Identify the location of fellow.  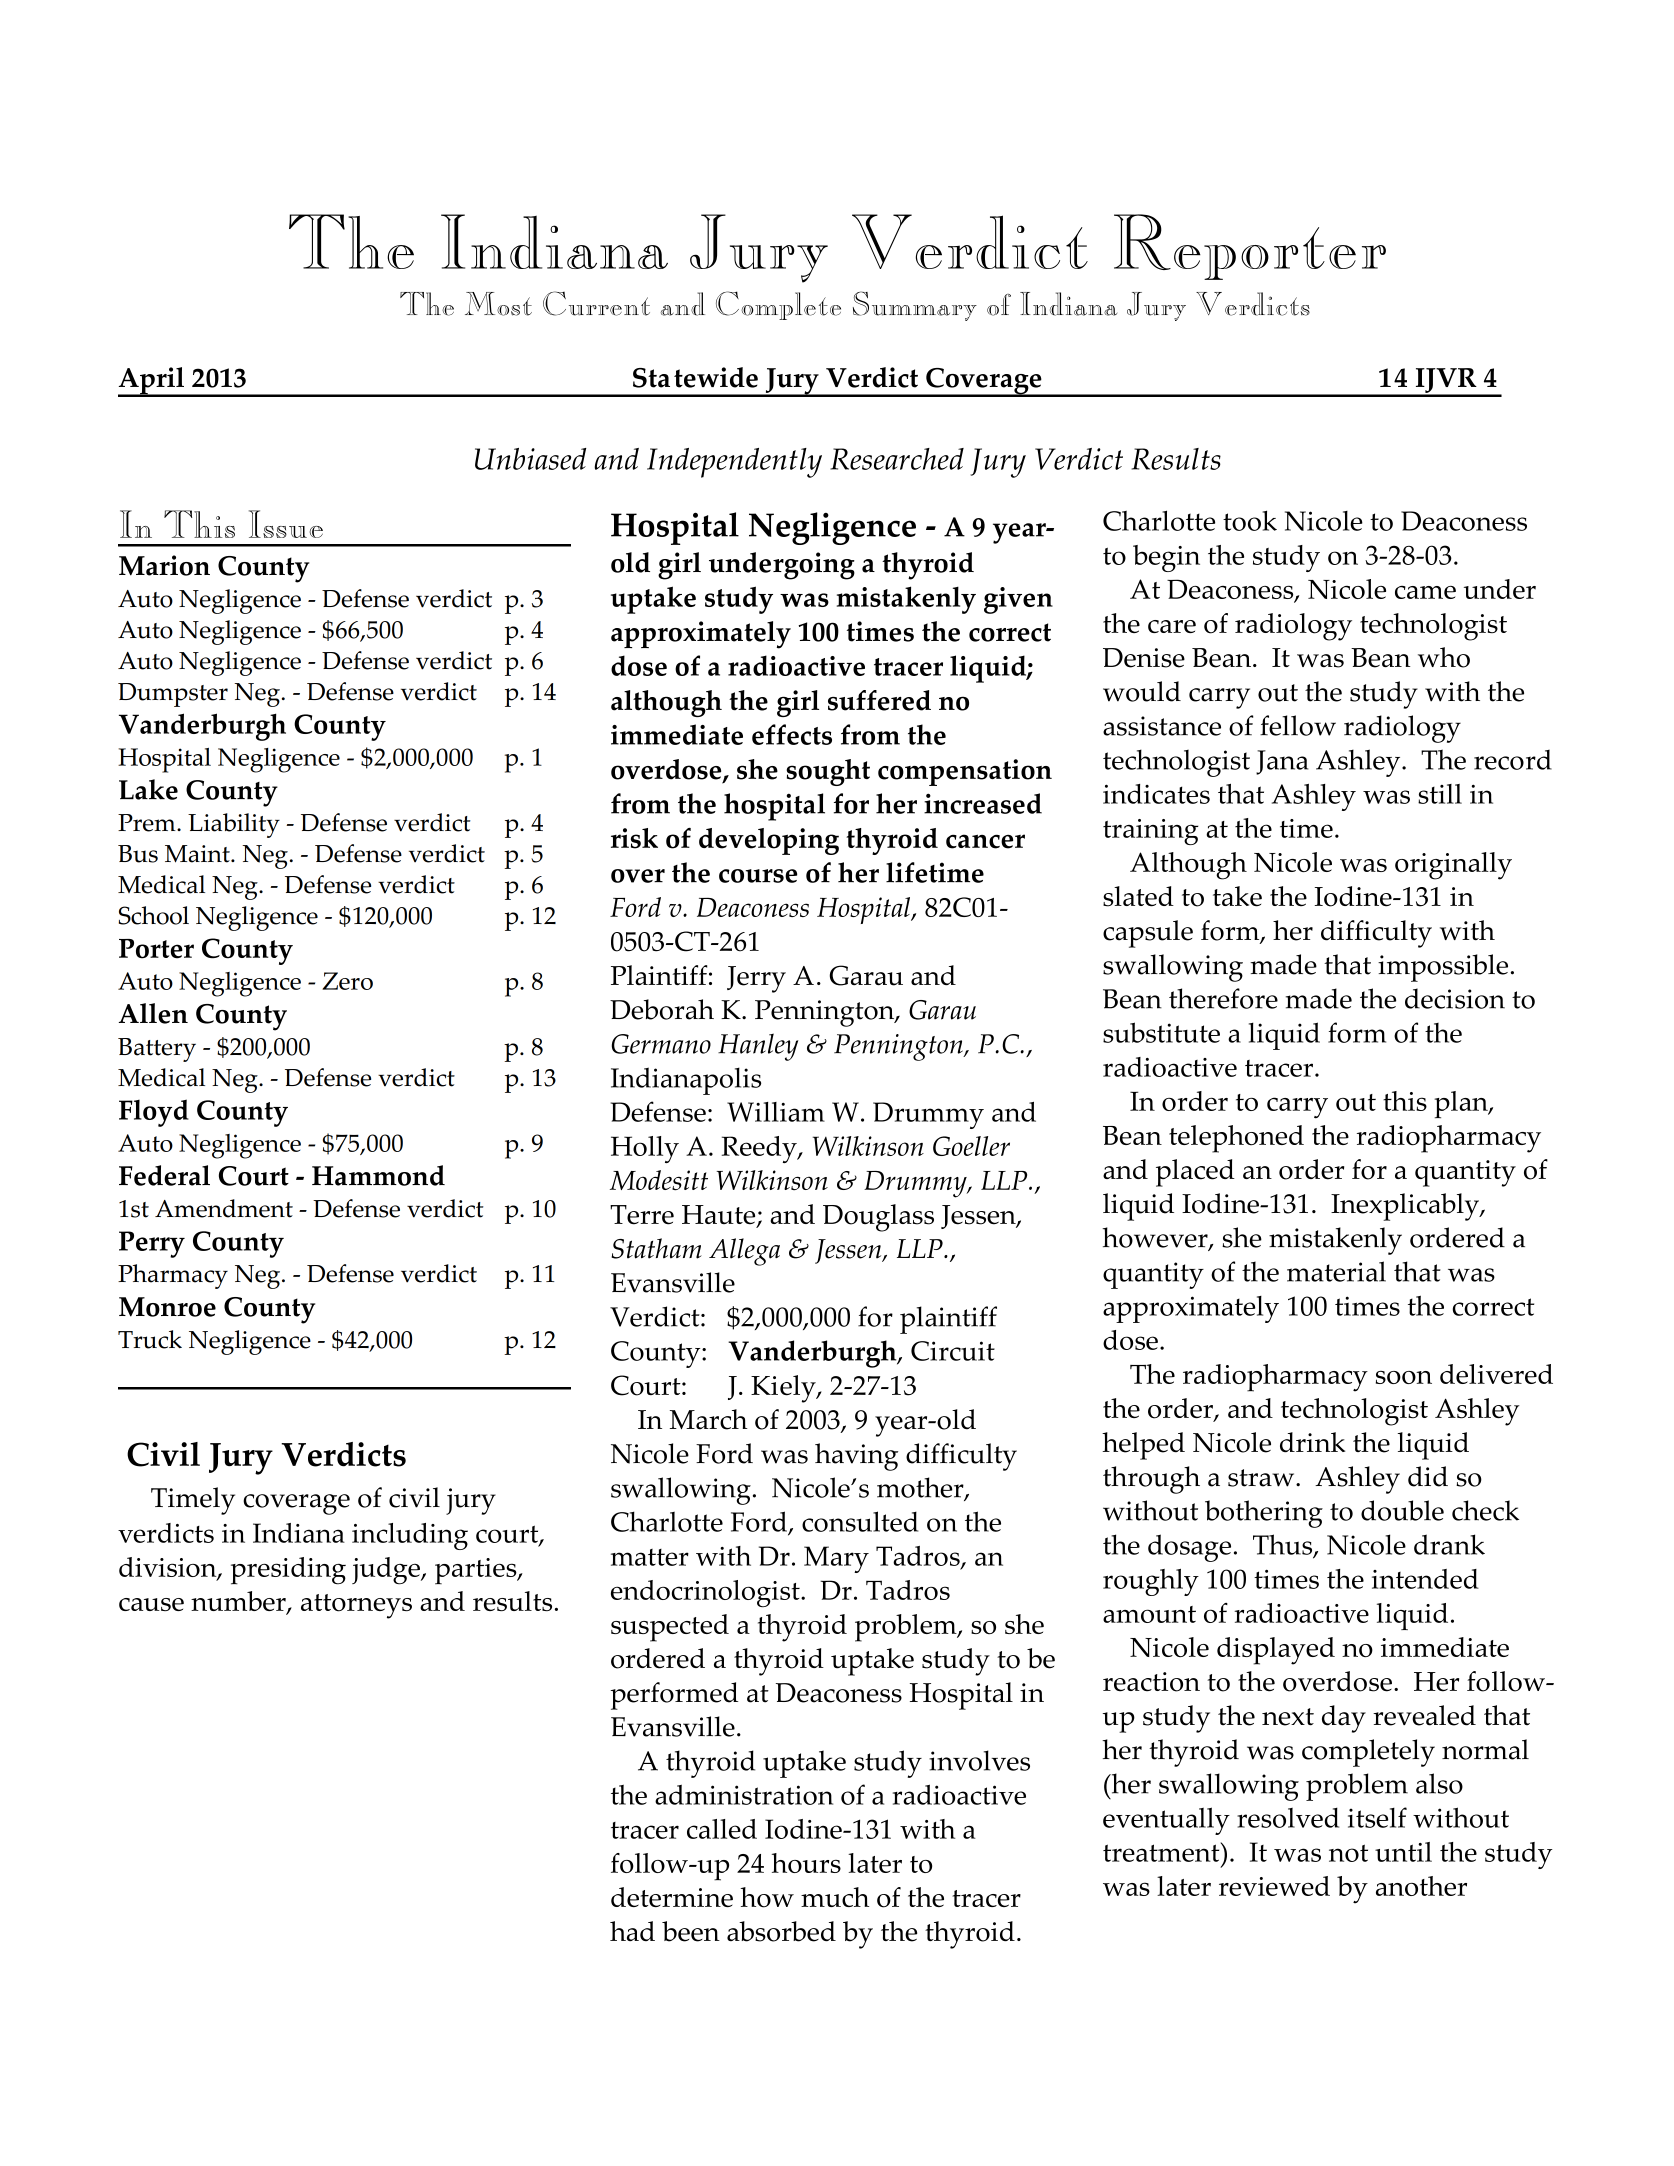
(1298, 725).
